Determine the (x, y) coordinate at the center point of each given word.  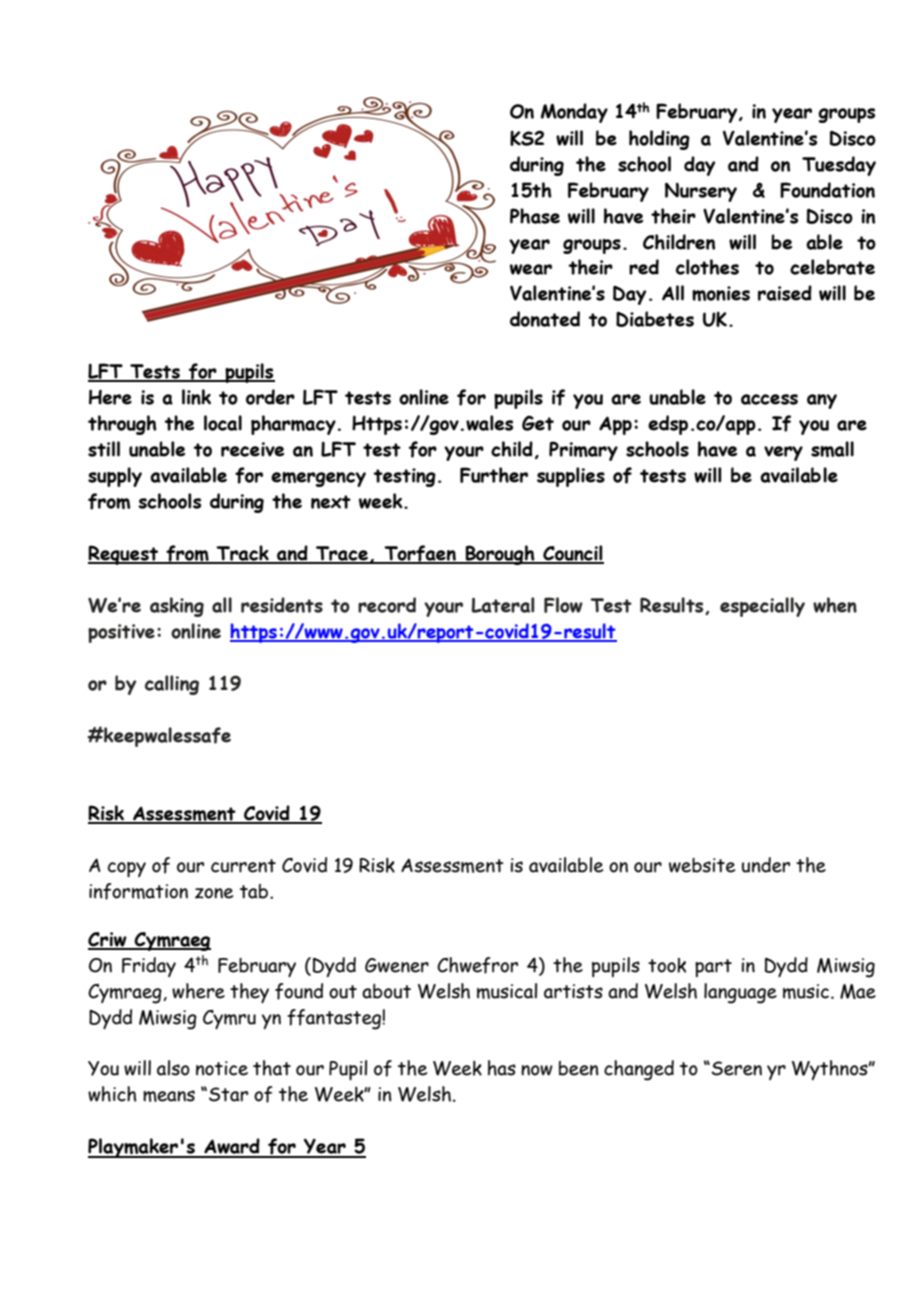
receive (252, 449)
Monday (574, 113)
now (537, 1070)
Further (494, 475)
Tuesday (839, 166)
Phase (535, 216)
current (243, 866)
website (702, 865)
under (766, 865)
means (169, 1096)
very (783, 453)
